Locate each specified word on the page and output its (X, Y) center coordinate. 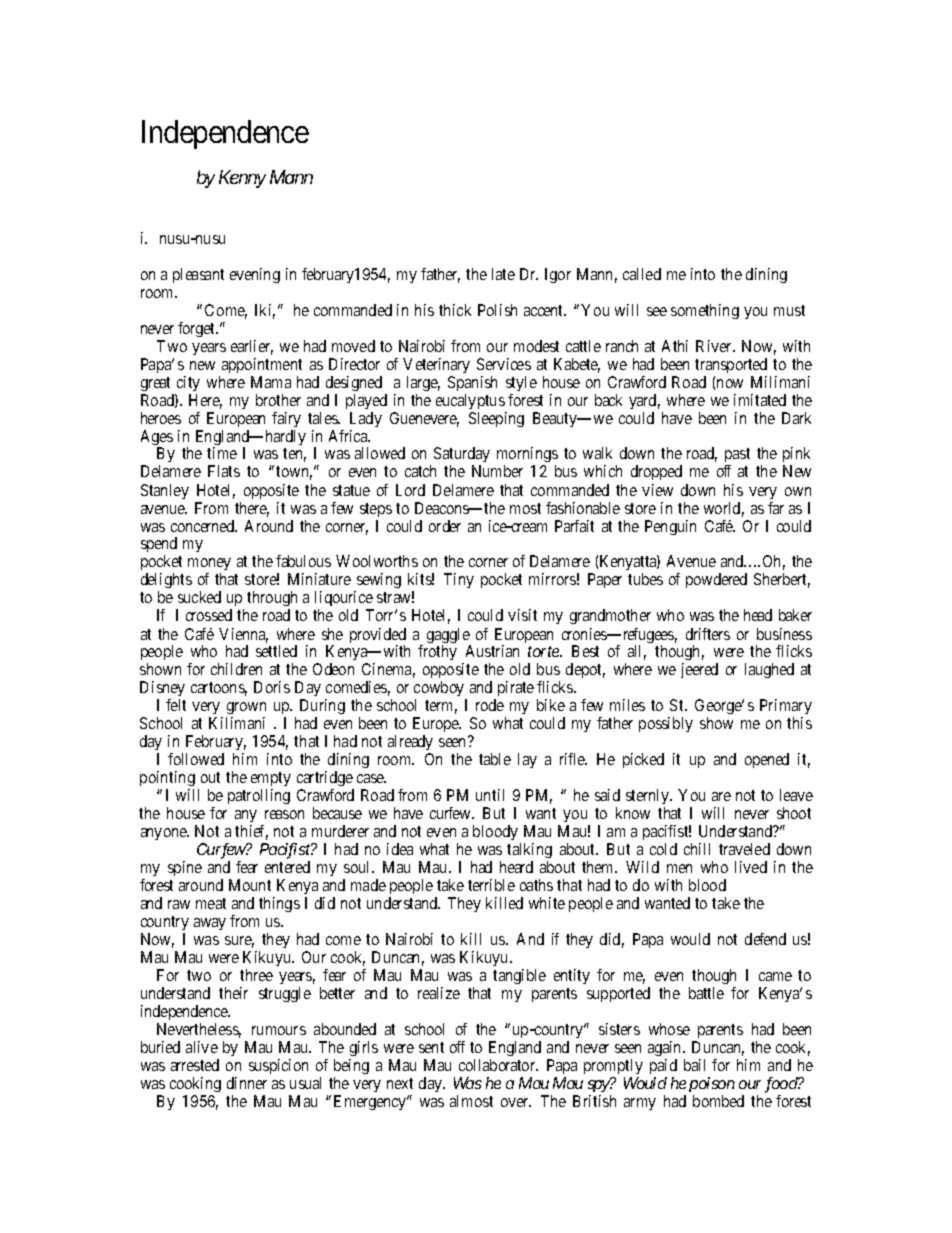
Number (497, 471)
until (490, 795)
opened (767, 760)
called (642, 274)
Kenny (242, 179)
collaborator (498, 1065)
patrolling (259, 796)
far (776, 508)
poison (712, 1084)
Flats (224, 471)
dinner (247, 1083)
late (503, 274)
